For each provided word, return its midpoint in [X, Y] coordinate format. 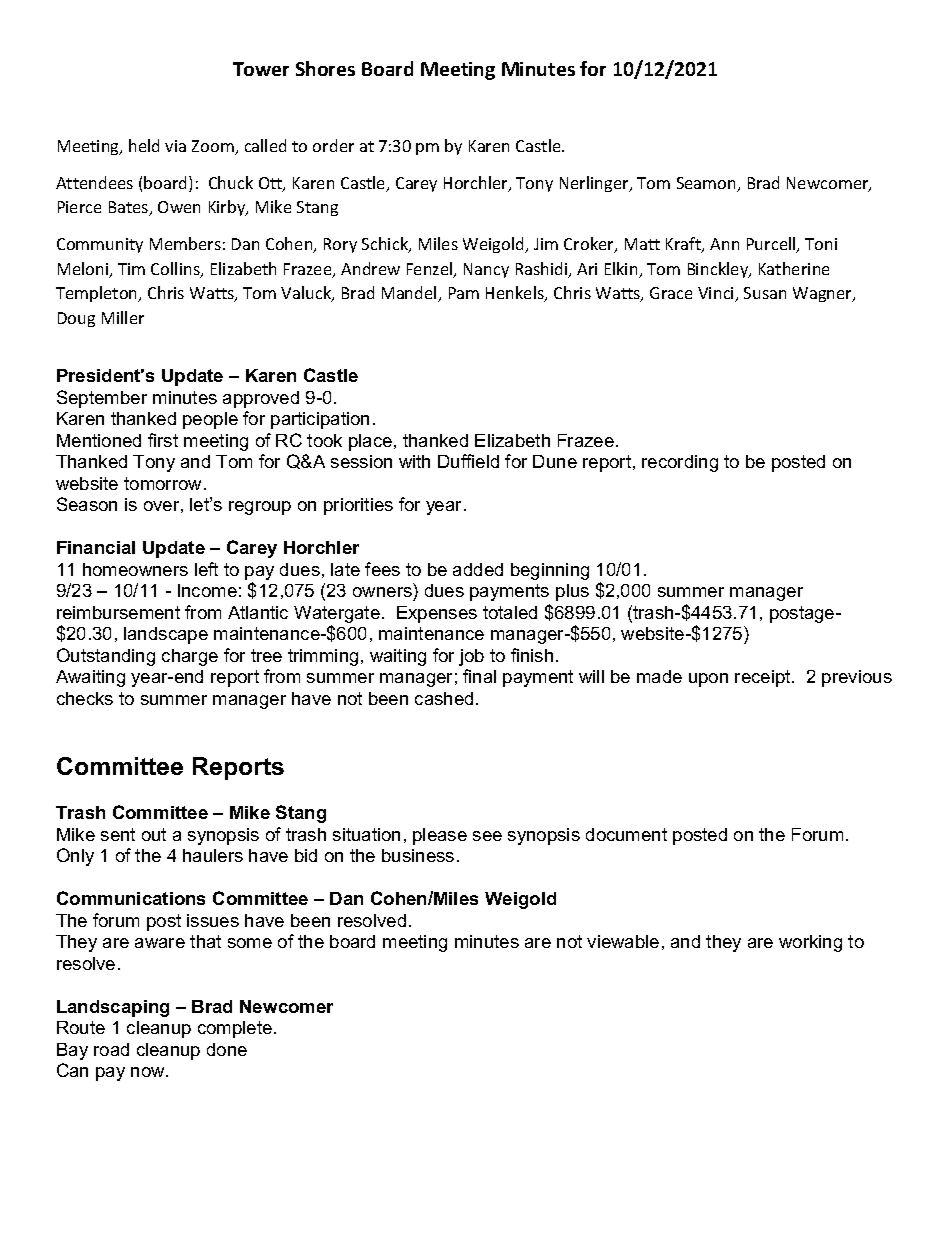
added [478, 569]
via [175, 146]
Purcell [772, 245]
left [206, 569]
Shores [325, 68]
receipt [764, 678]
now [149, 1072]
